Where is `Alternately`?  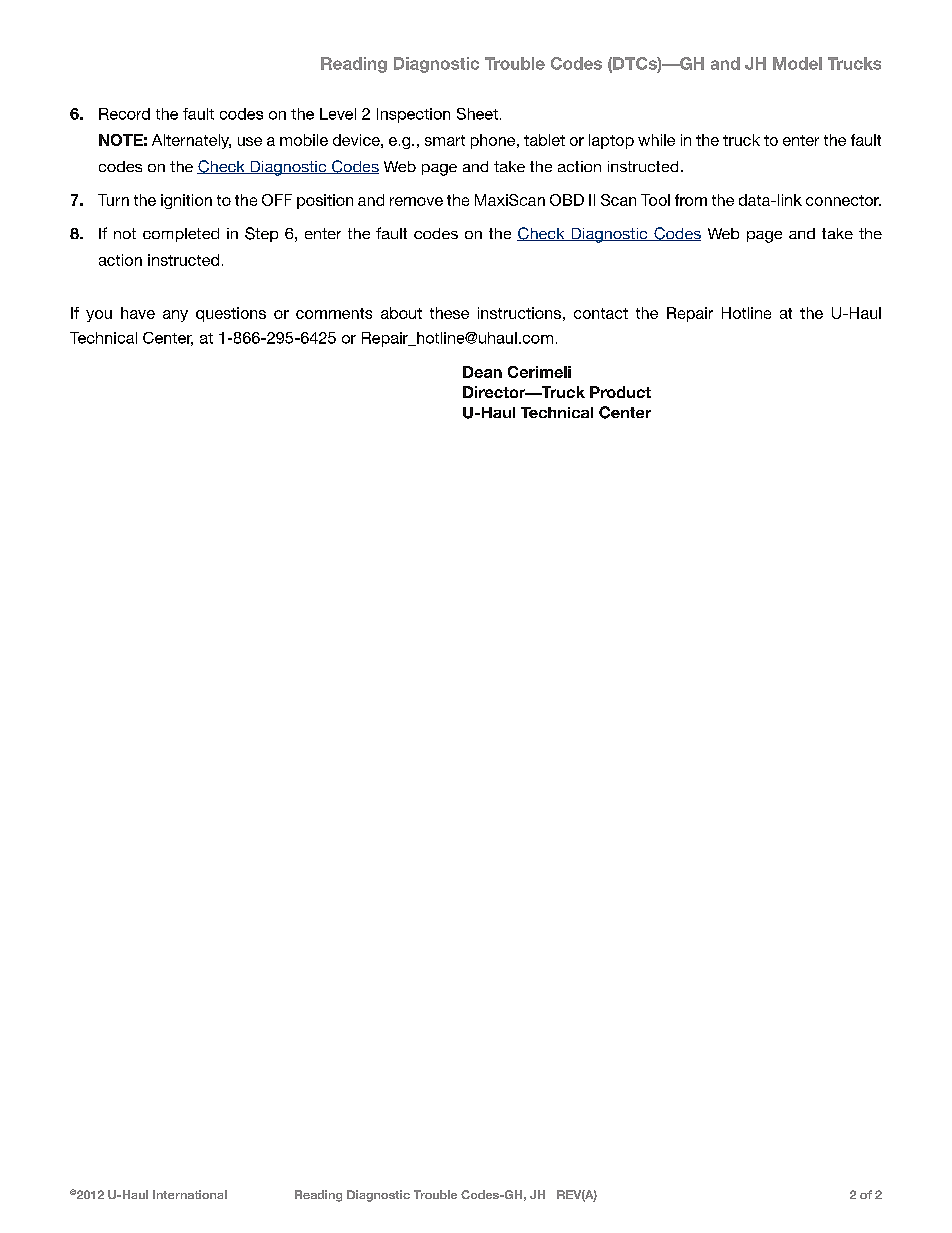
Alternately is located at coordinates (191, 141).
